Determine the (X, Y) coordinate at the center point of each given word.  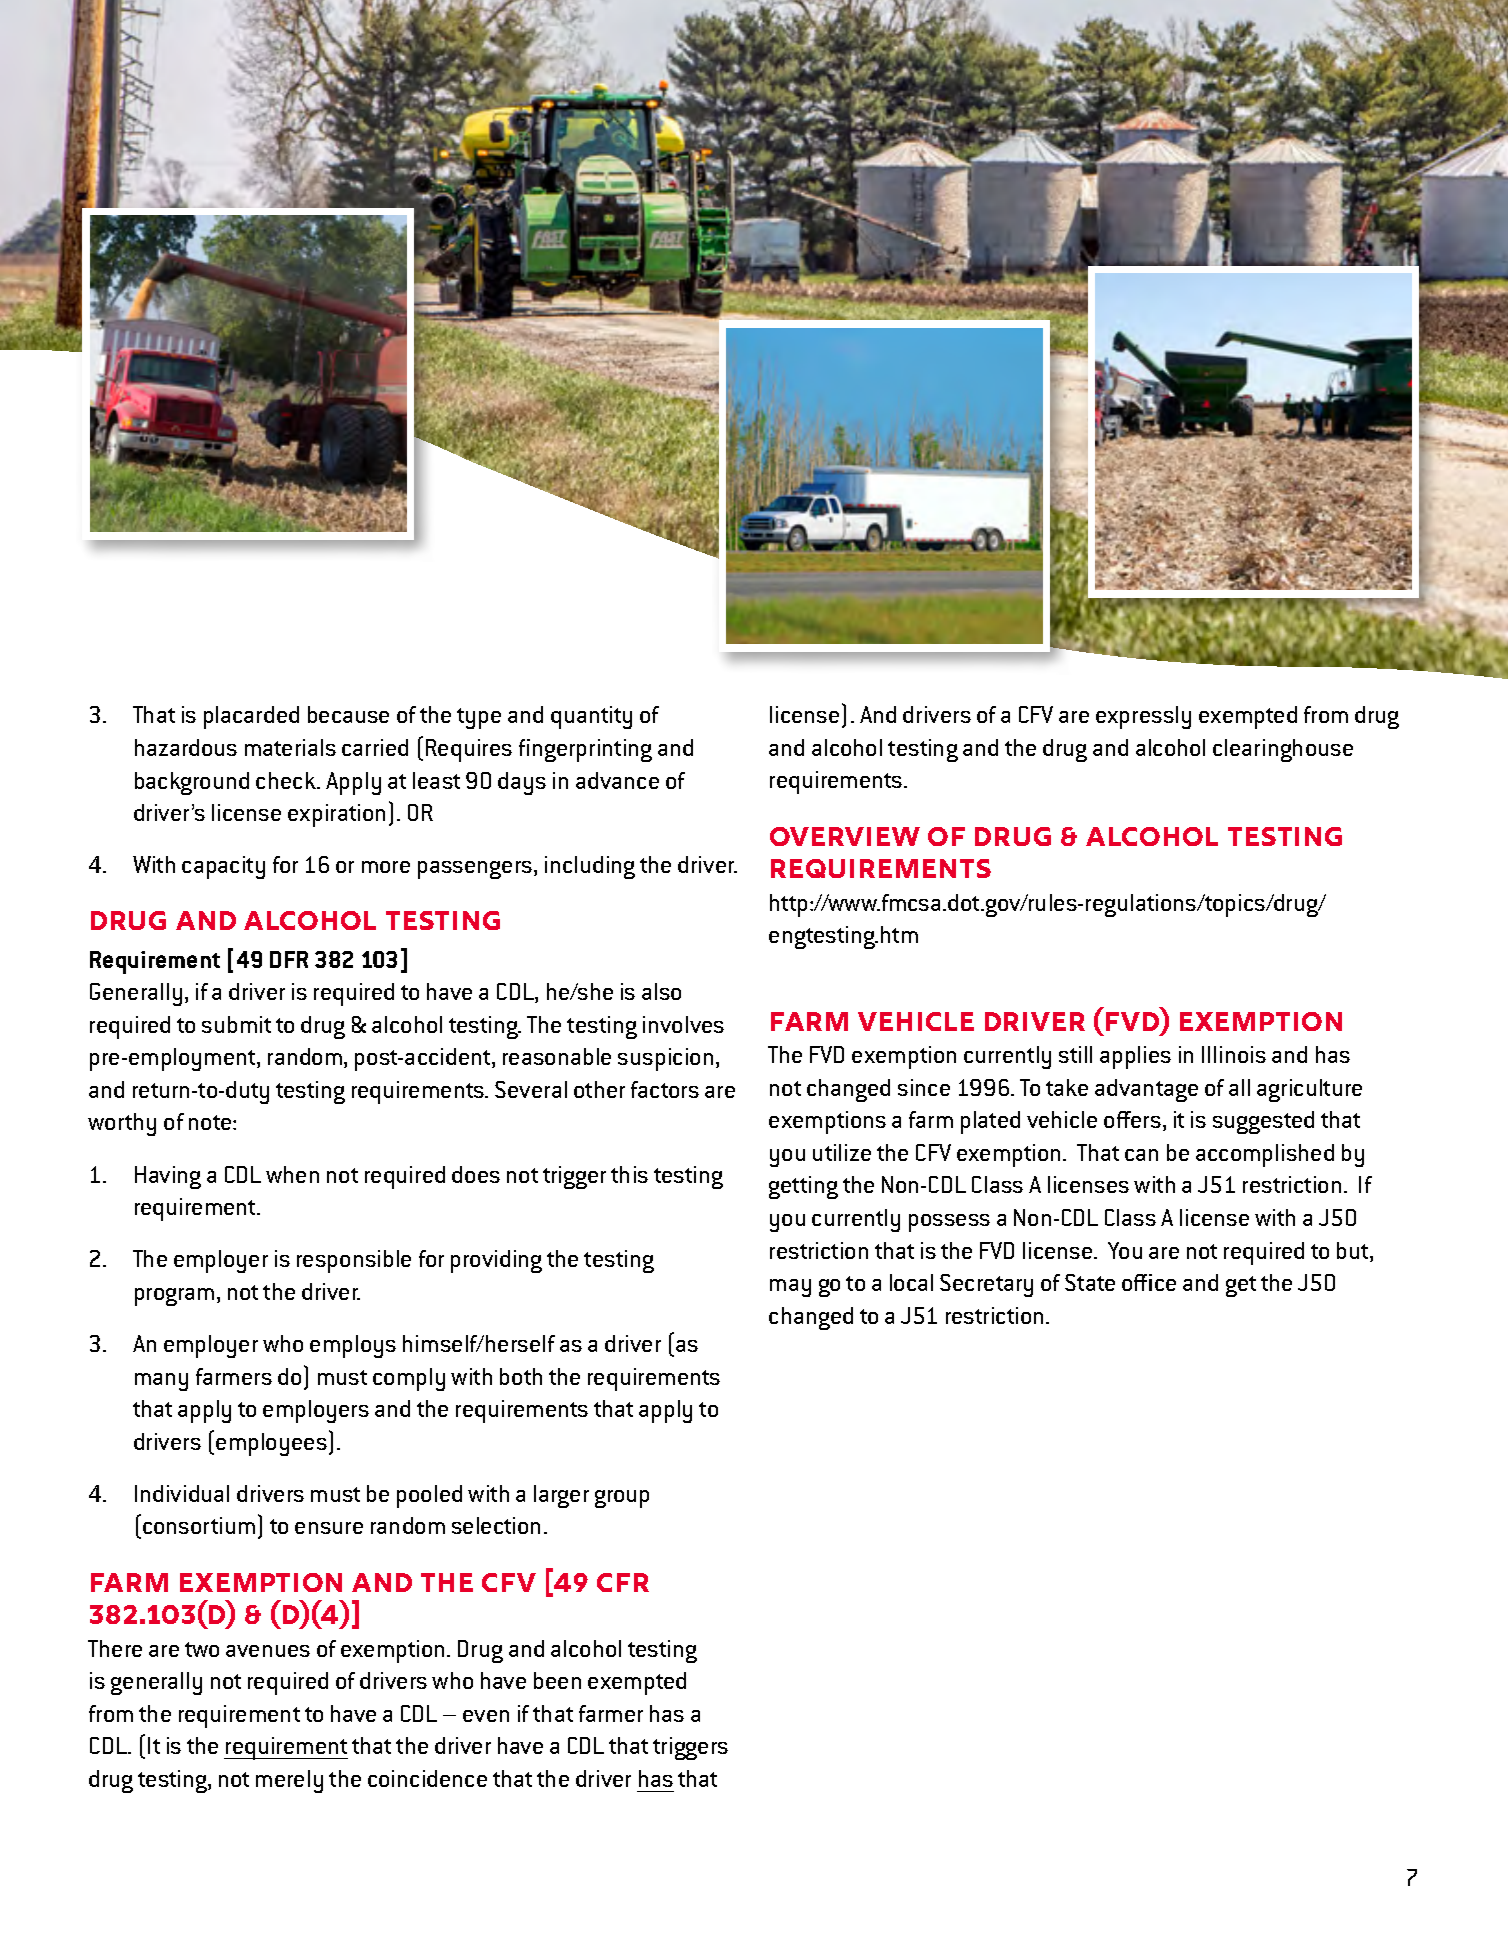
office (1149, 1282)
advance (617, 780)
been (557, 1680)
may (790, 1288)
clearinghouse (1283, 750)
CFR (623, 1582)
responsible (354, 1261)
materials (290, 747)
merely (289, 1781)
